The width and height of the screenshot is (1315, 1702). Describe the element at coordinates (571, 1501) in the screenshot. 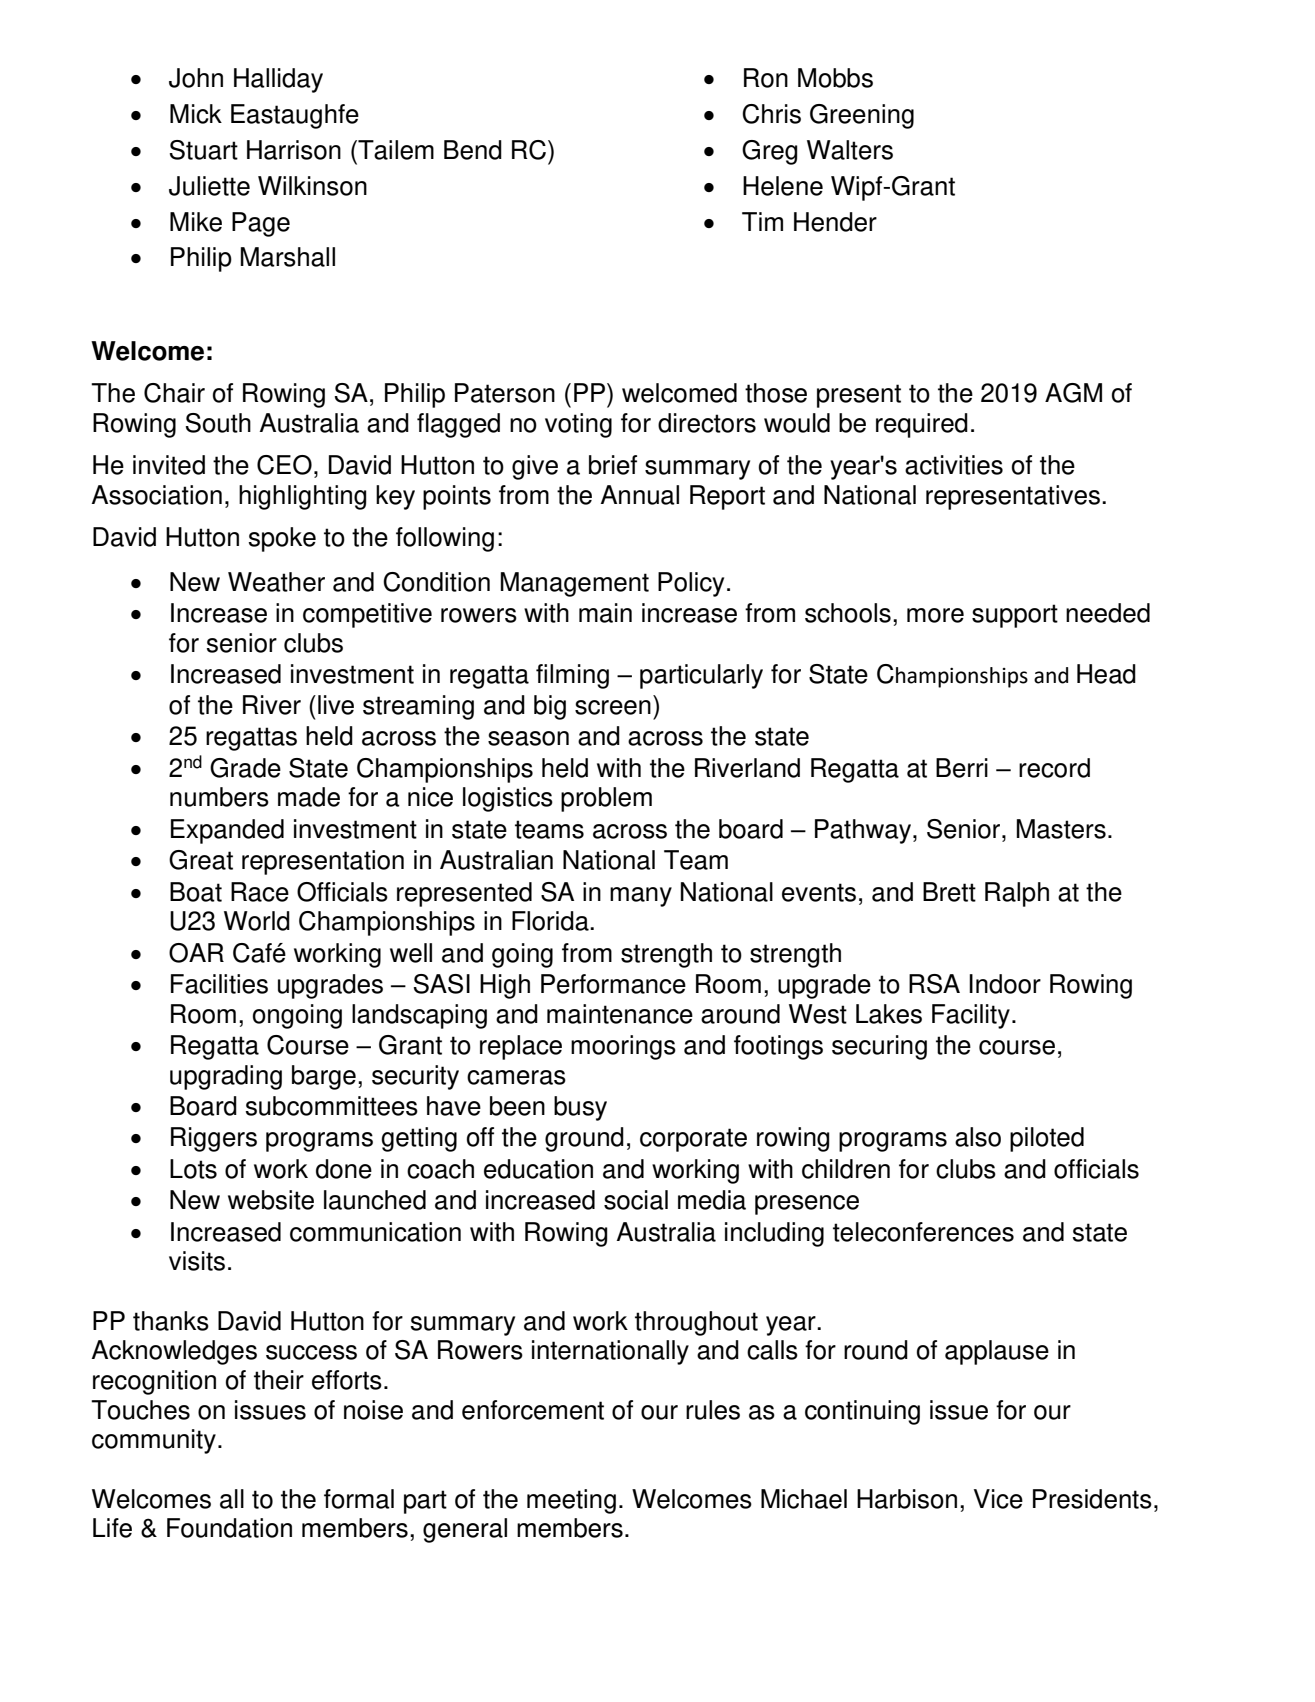

I see `meeting` at that location.
